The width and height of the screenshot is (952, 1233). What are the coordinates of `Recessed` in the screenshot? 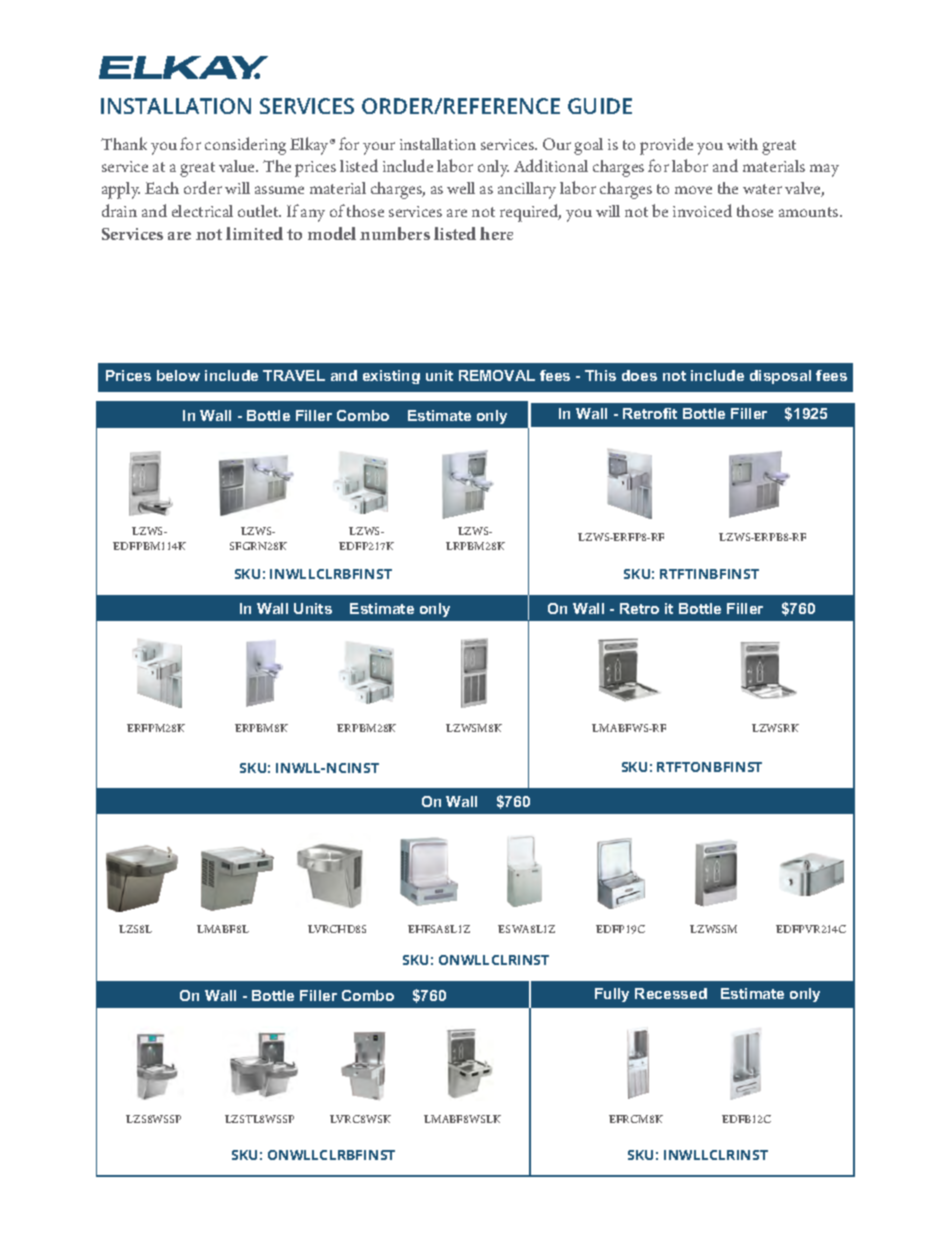 It's located at (671, 993).
